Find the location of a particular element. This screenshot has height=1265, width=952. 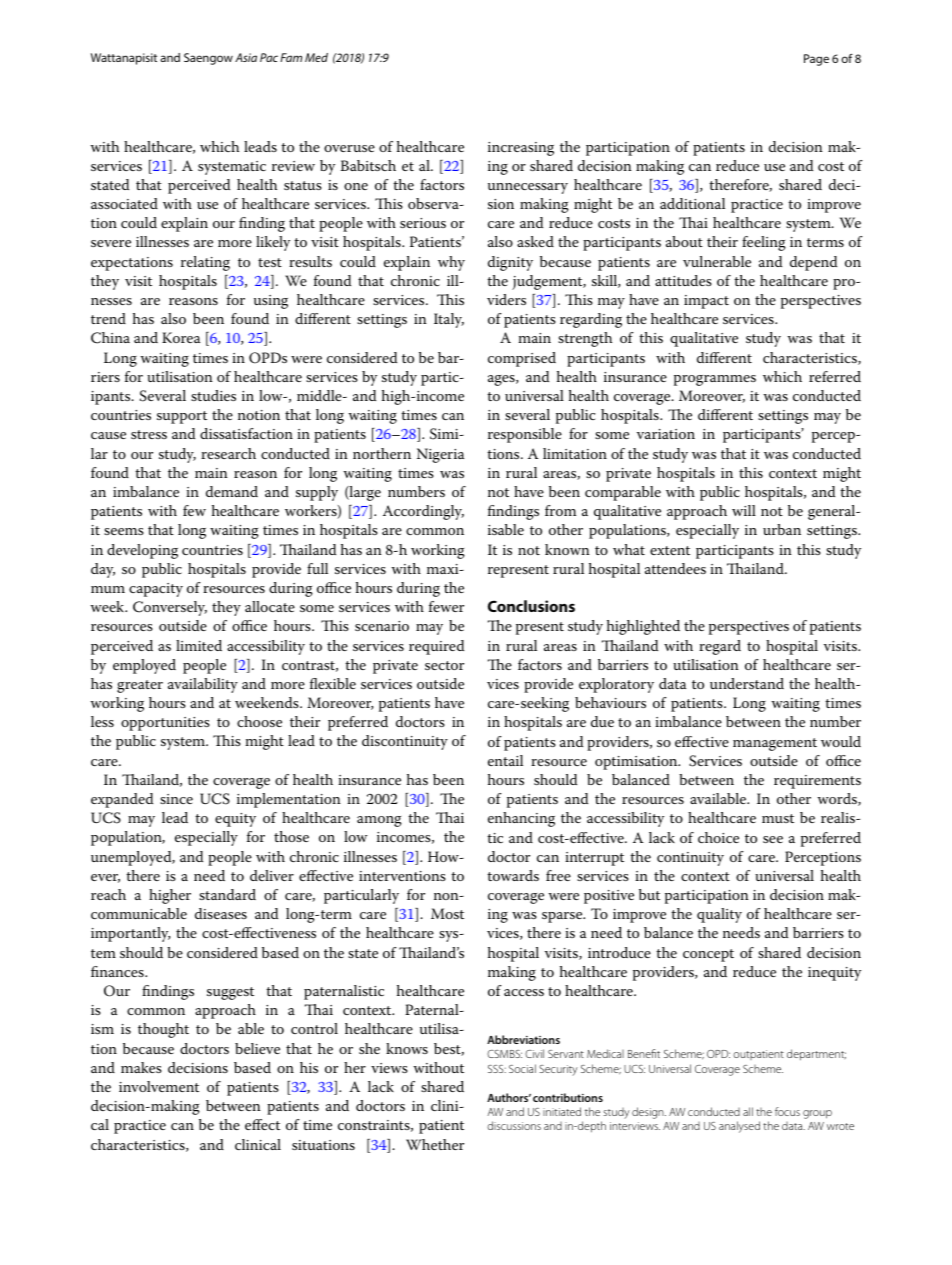

understand is located at coordinates (747, 683).
